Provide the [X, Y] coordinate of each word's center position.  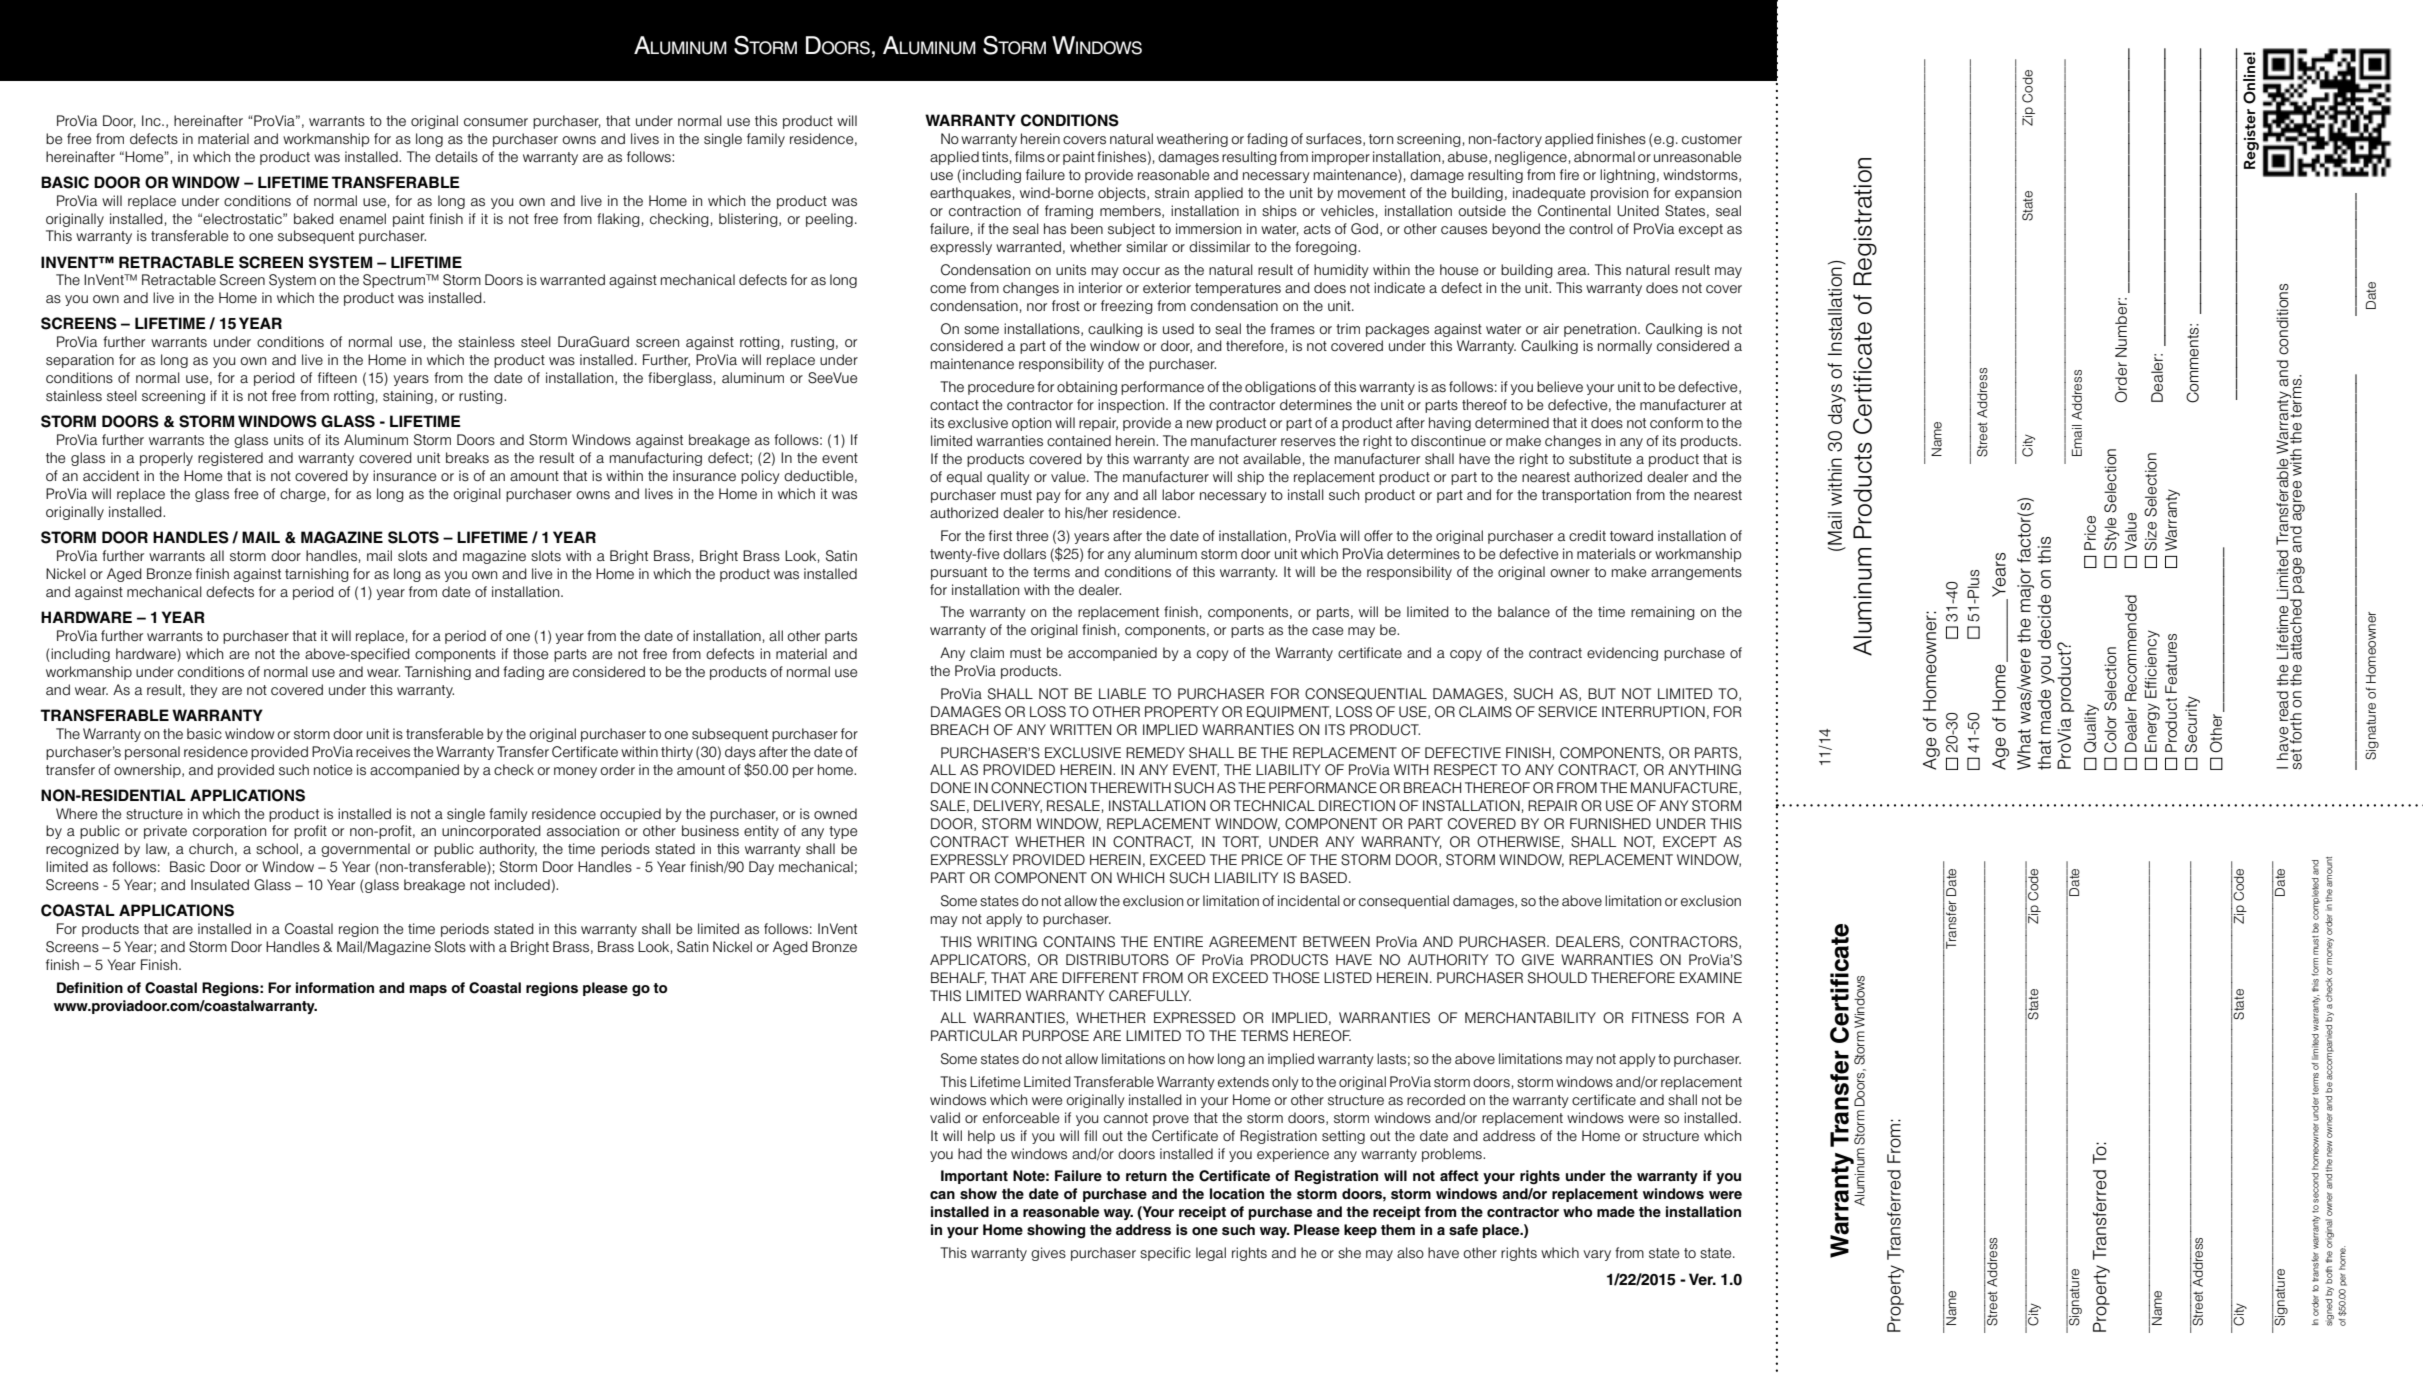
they [204, 691]
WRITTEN [1080, 729]
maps [428, 990]
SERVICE [1567, 712]
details [456, 157]
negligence [1532, 158]
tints [996, 157]
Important [974, 1177]
